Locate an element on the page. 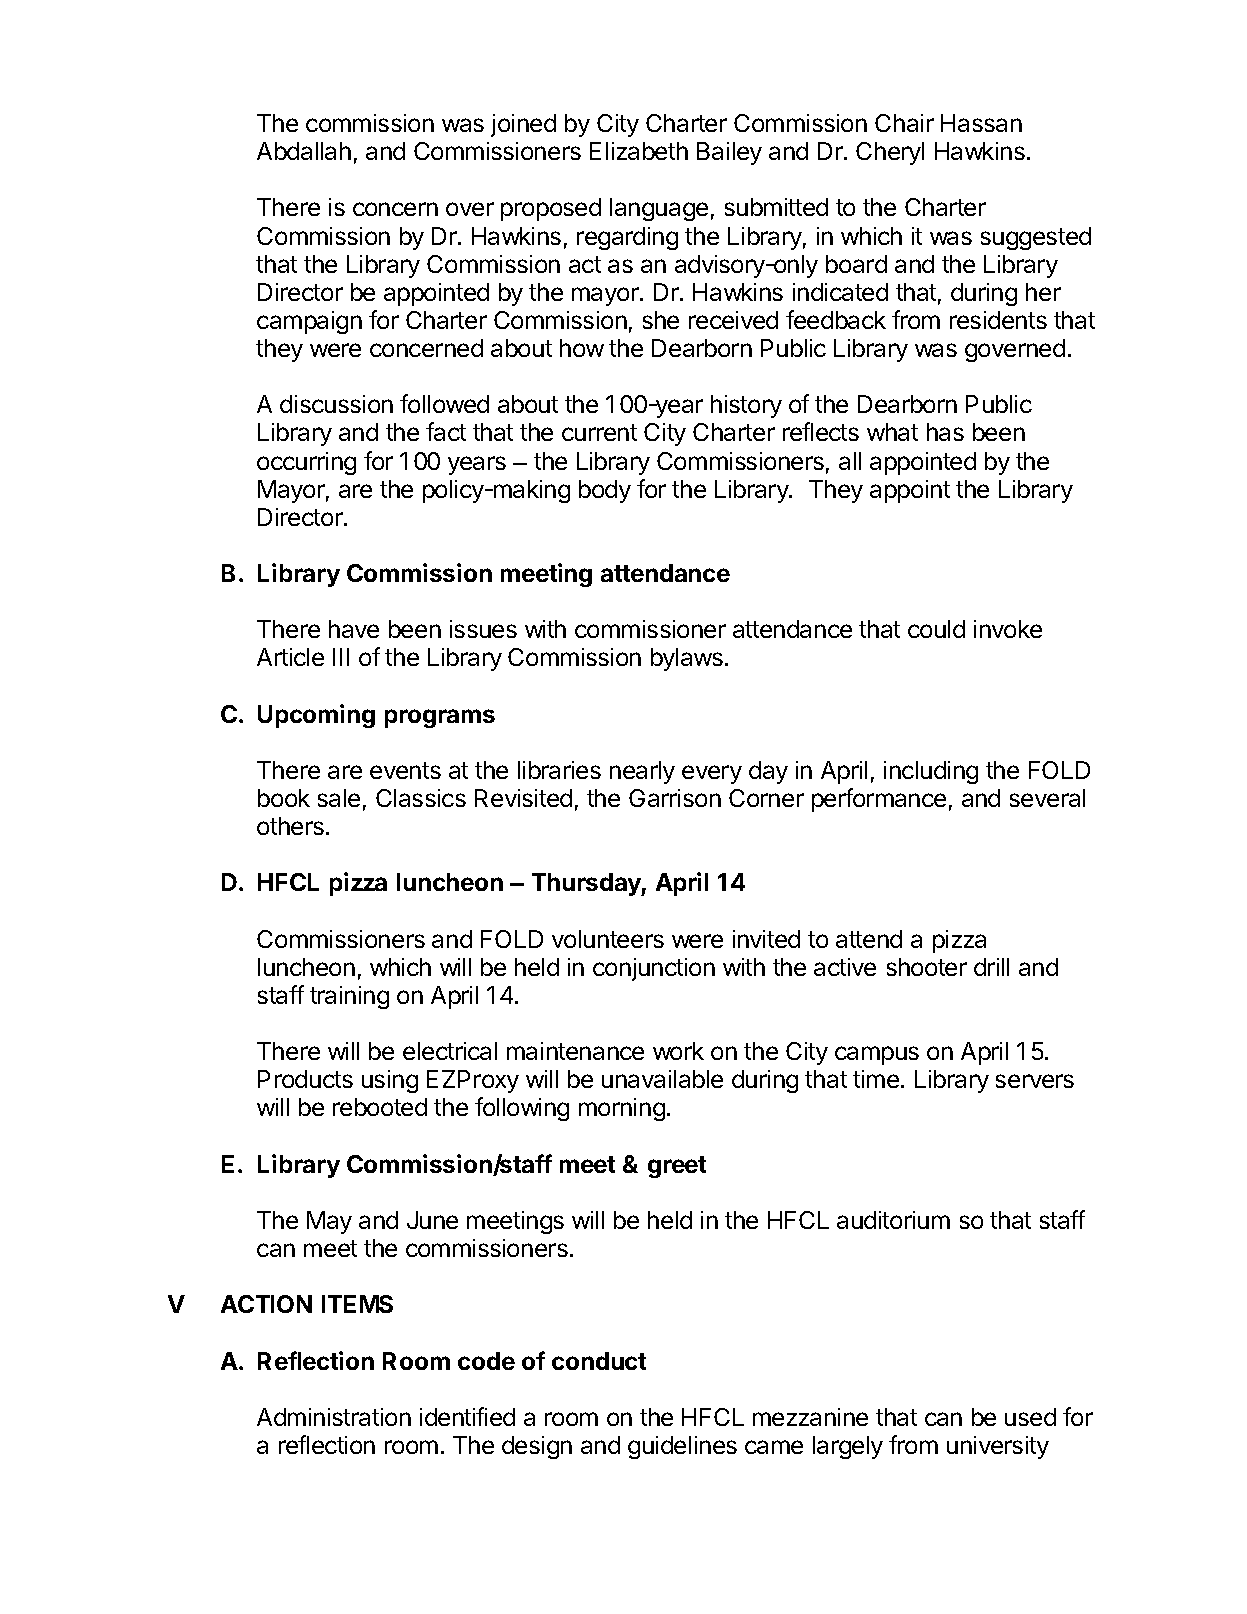 The width and height of the document is (1247, 1614). Abdallah is located at coordinates (304, 151).
